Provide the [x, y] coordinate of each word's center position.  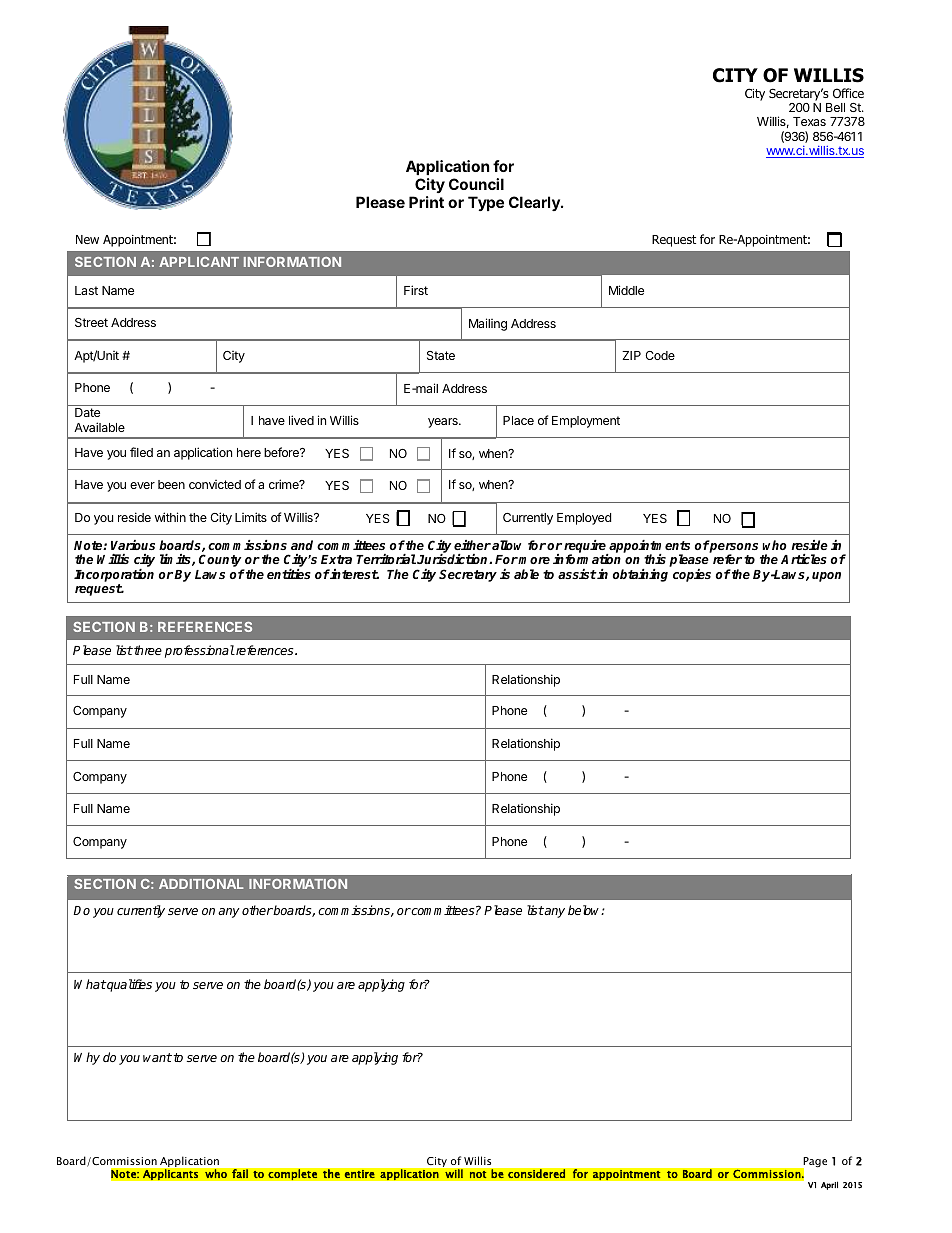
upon [826, 577]
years [444, 423]
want [157, 1057]
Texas [809, 121]
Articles [804, 559]
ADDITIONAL [201, 884]
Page [814, 1163]
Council [476, 184]
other [257, 910]
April [829, 1185]
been [171, 484]
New [87, 239]
